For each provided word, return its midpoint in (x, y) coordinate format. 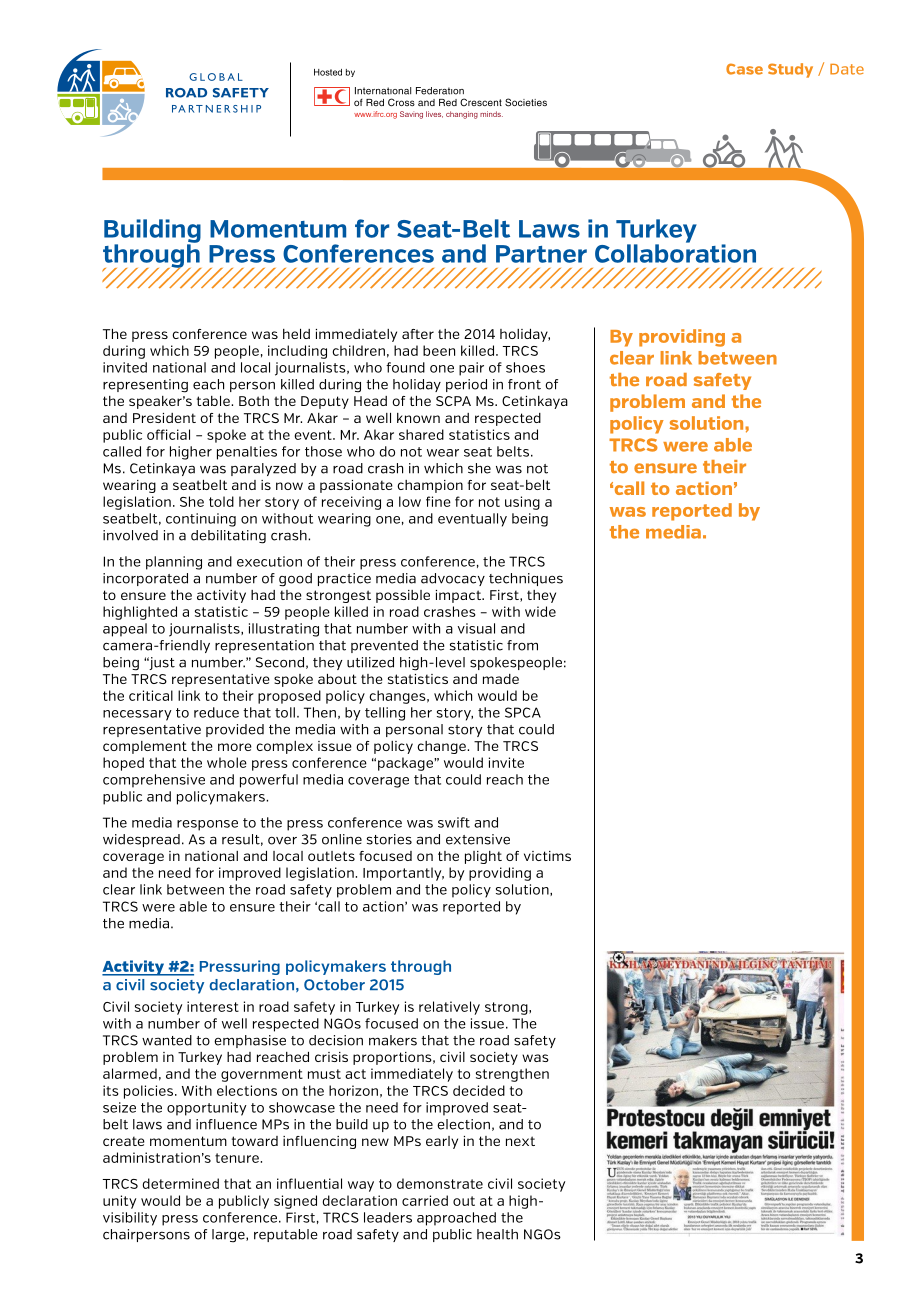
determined (181, 1183)
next (520, 1141)
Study (790, 70)
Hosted (328, 72)
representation (264, 646)
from (522, 645)
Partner (541, 254)
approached (456, 1219)
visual (476, 628)
